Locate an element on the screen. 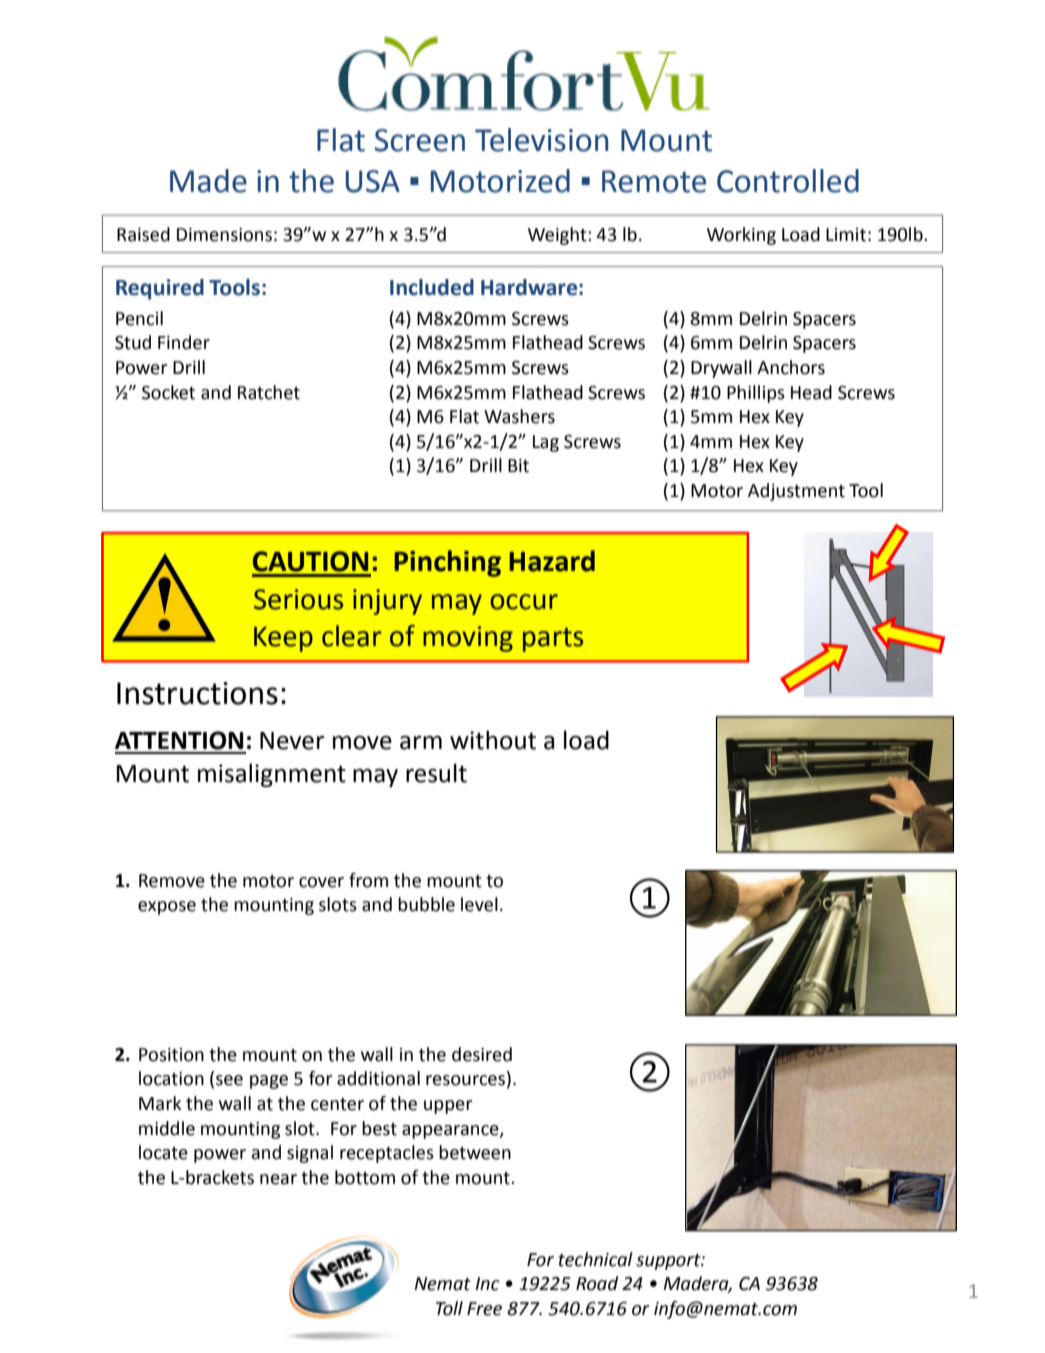  level is located at coordinates (479, 904).
